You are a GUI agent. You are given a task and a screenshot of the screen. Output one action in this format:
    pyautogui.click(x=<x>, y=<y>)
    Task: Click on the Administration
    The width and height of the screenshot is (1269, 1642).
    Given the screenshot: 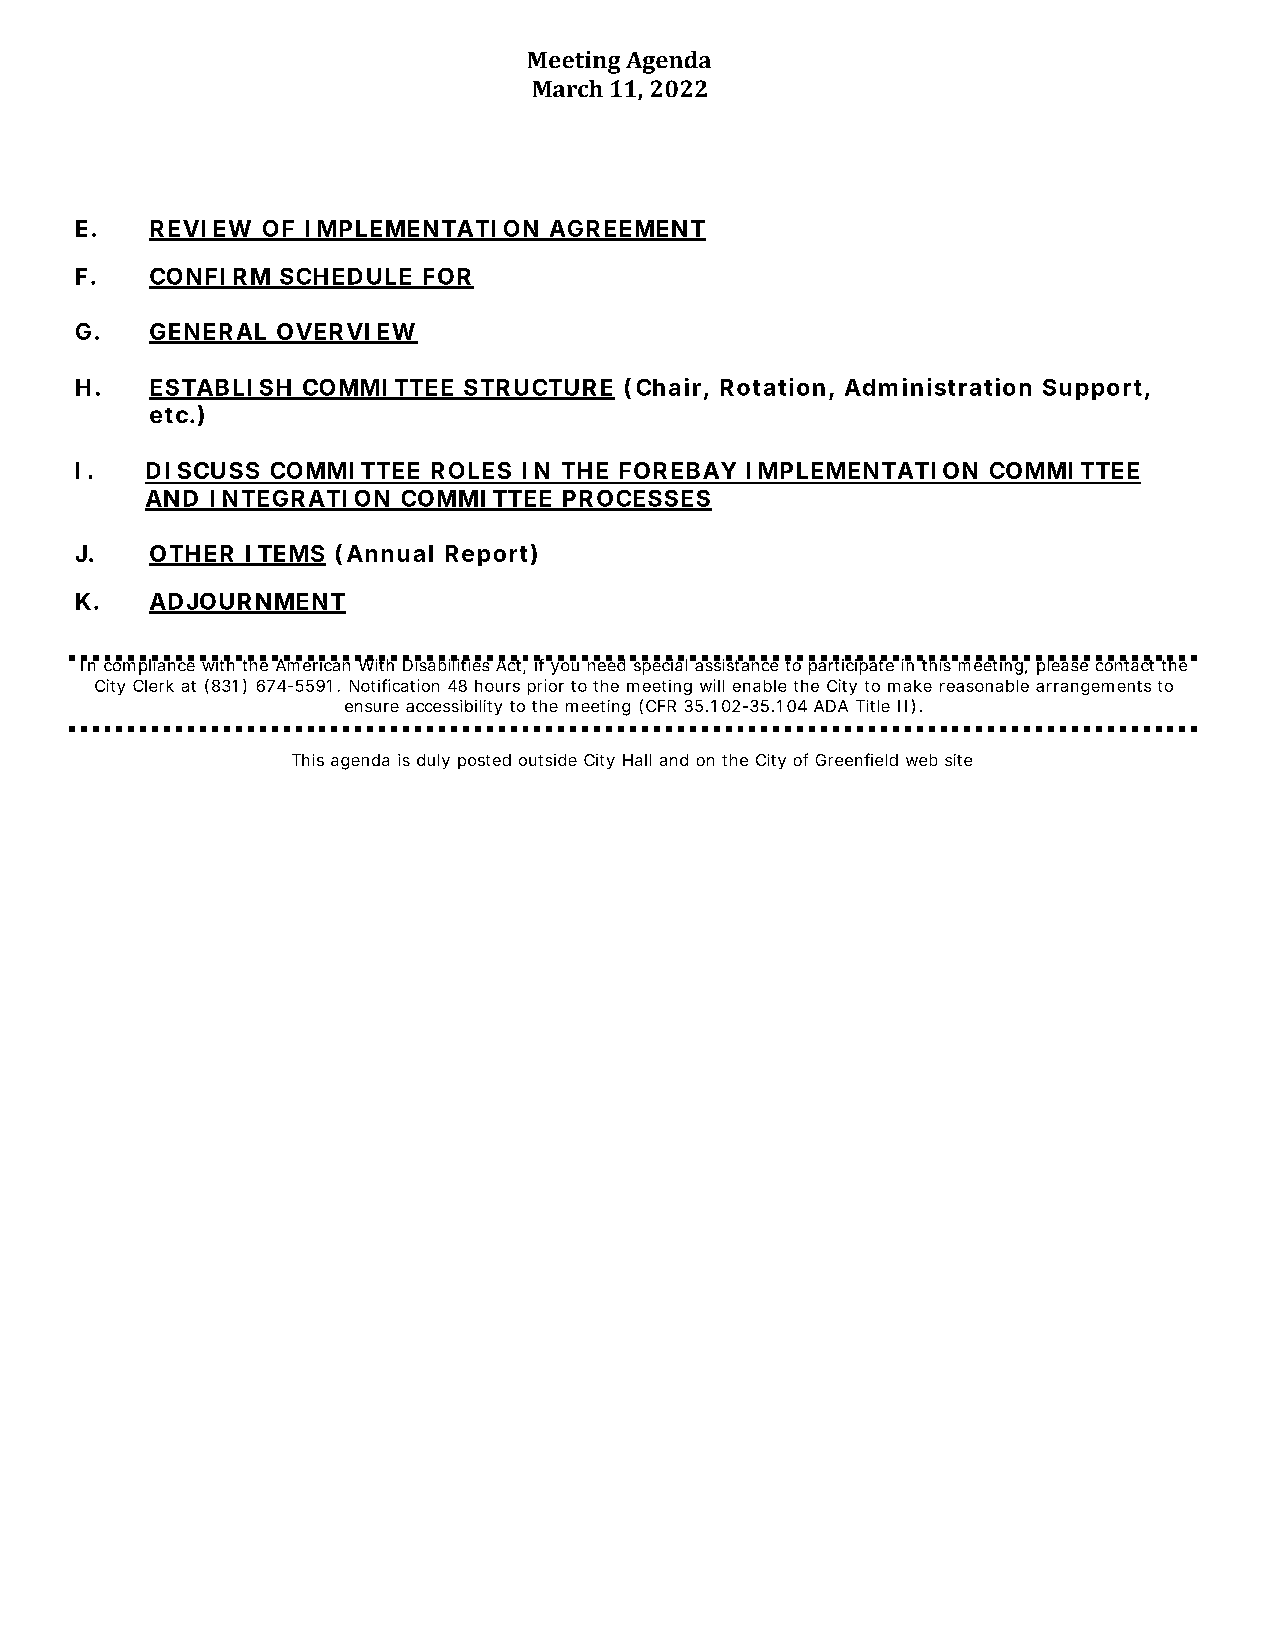 What is the action you would take?
    pyautogui.click(x=938, y=387)
